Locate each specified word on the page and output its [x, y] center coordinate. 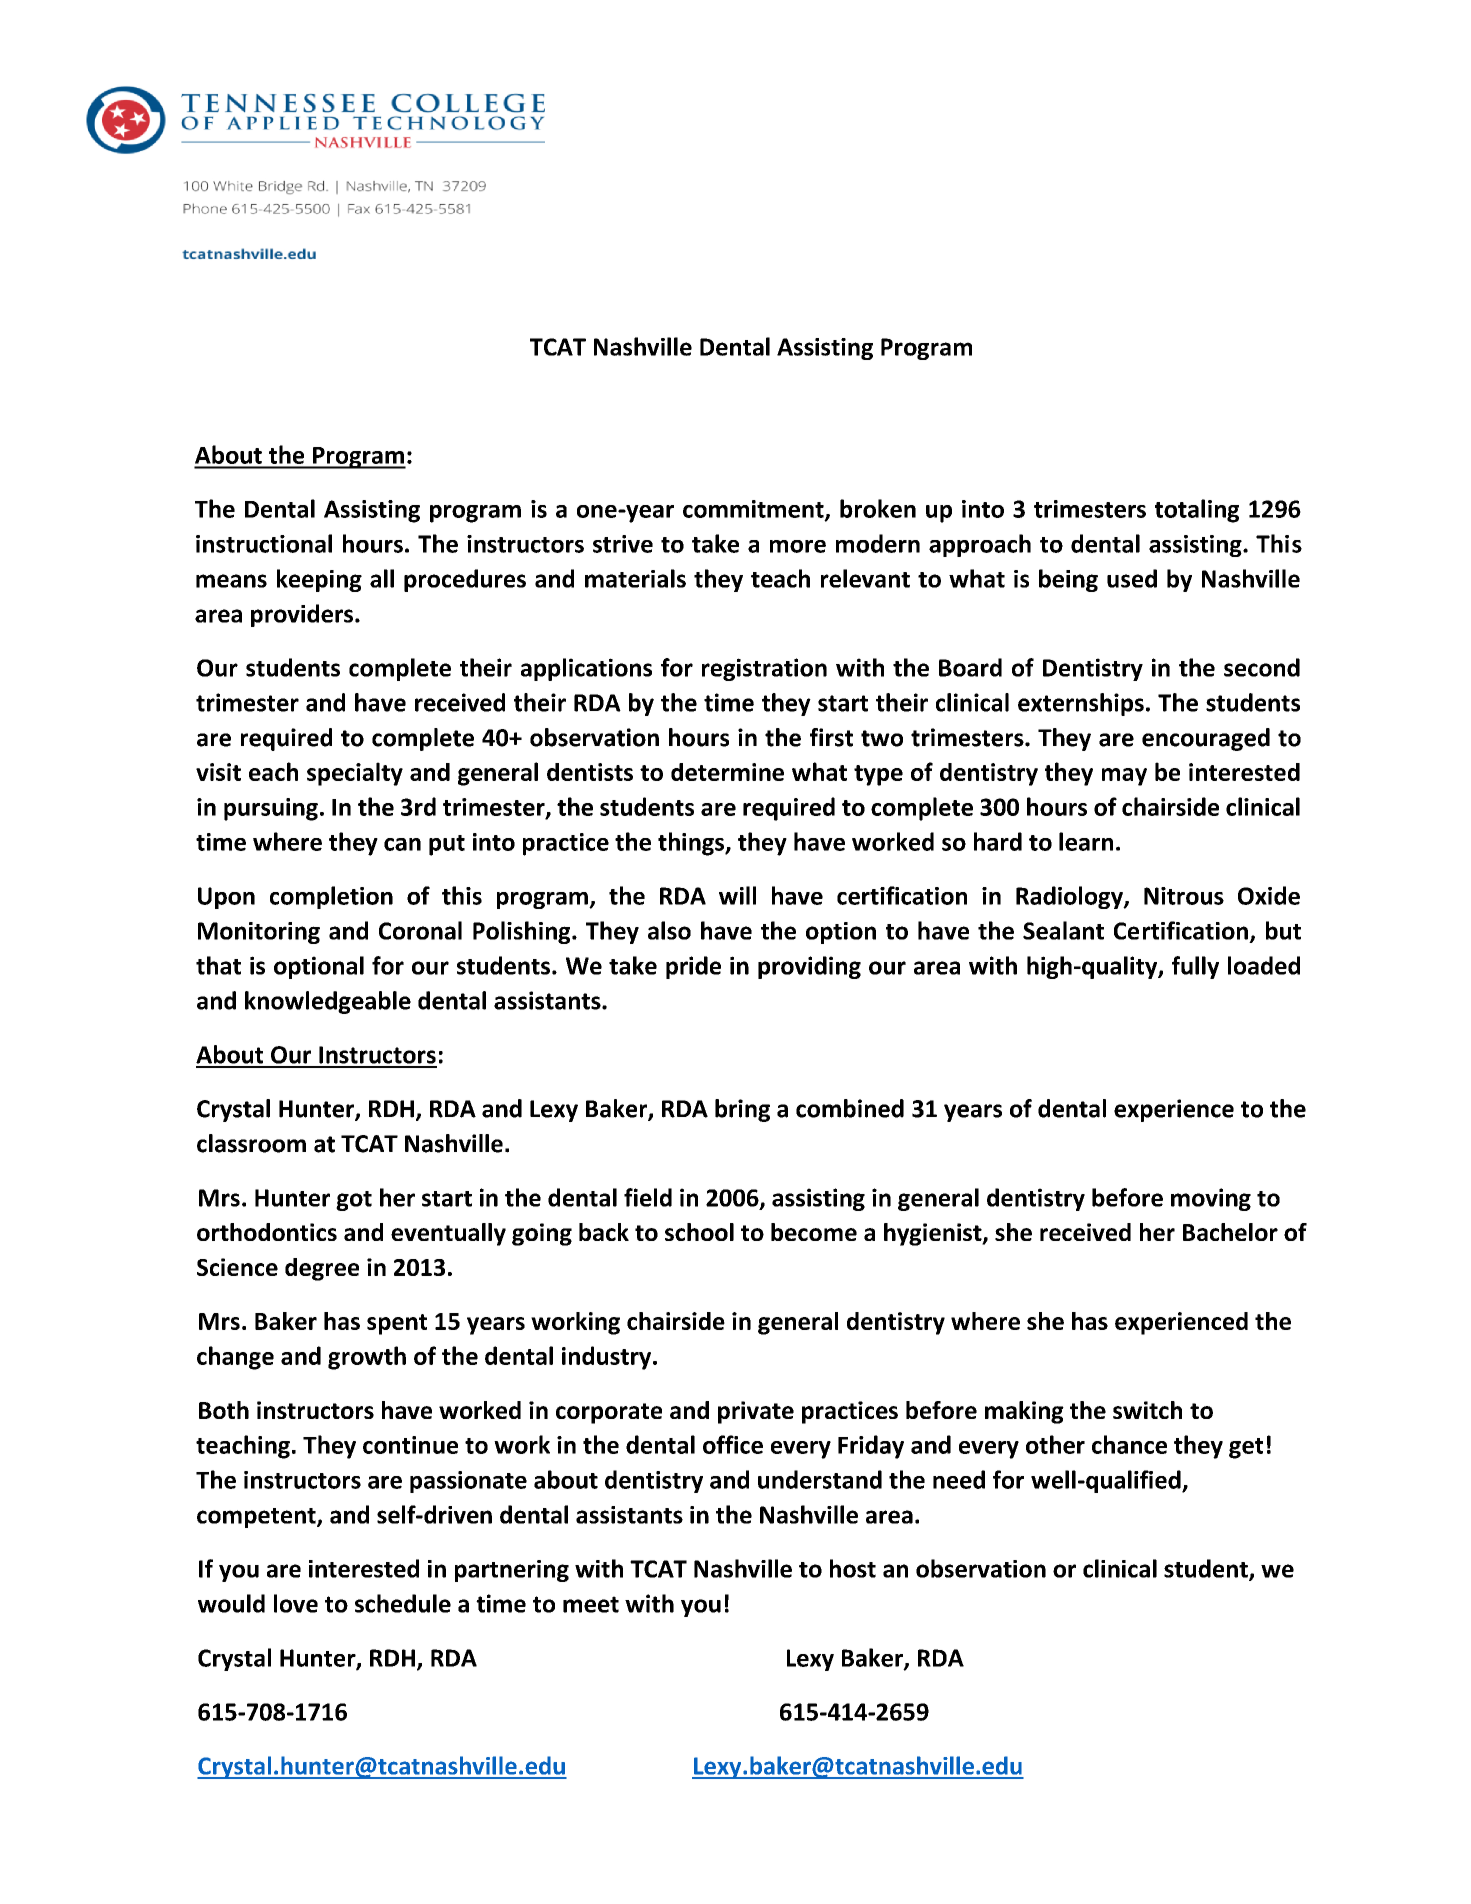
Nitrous [1184, 896]
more [798, 546]
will [737, 895]
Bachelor [1230, 1232]
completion [331, 897]
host [853, 1568]
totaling [1197, 511]
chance [1129, 1444]
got [354, 1201]
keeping [319, 580]
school [699, 1232]
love [296, 1603]
